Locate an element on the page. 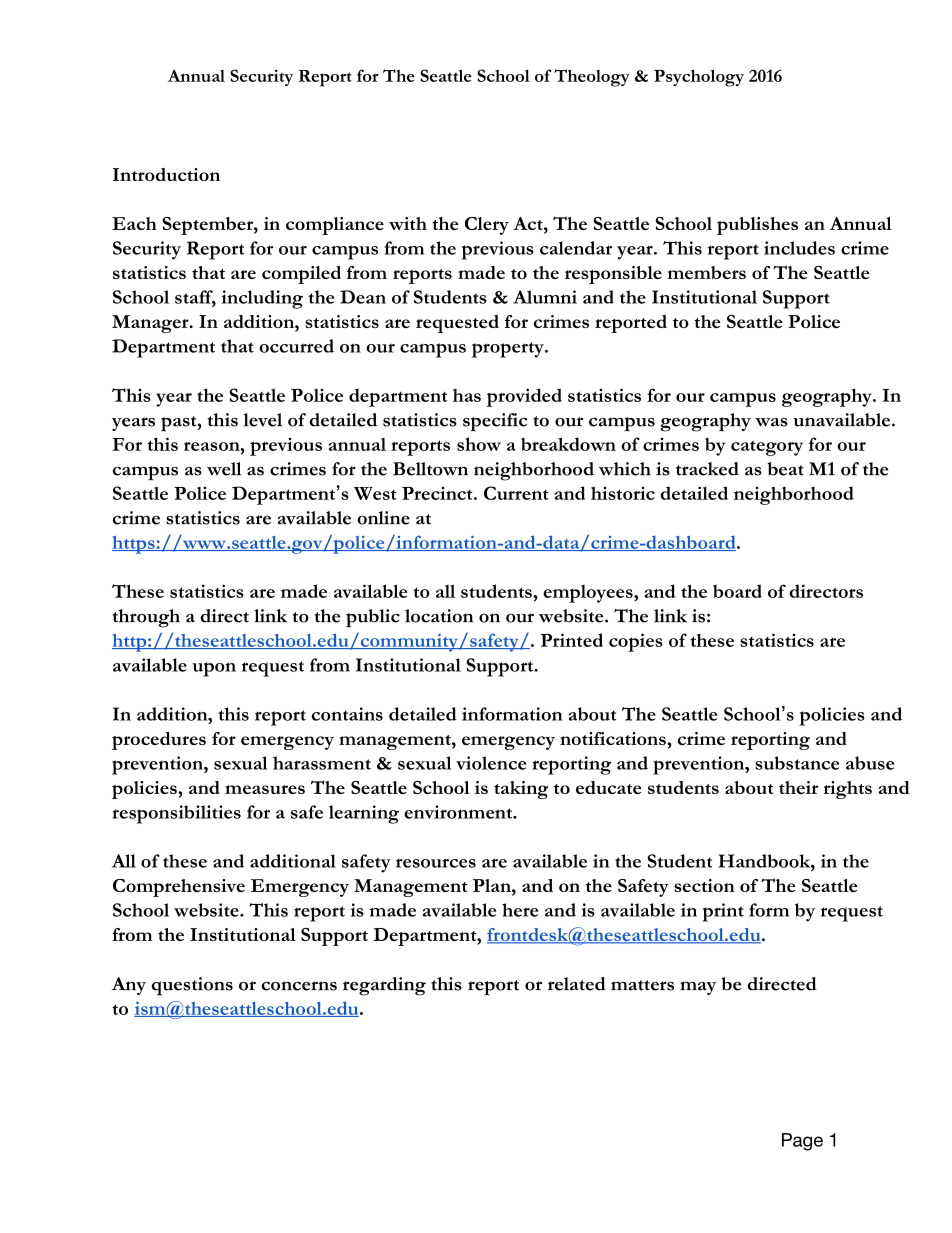  their is located at coordinates (798, 787).
